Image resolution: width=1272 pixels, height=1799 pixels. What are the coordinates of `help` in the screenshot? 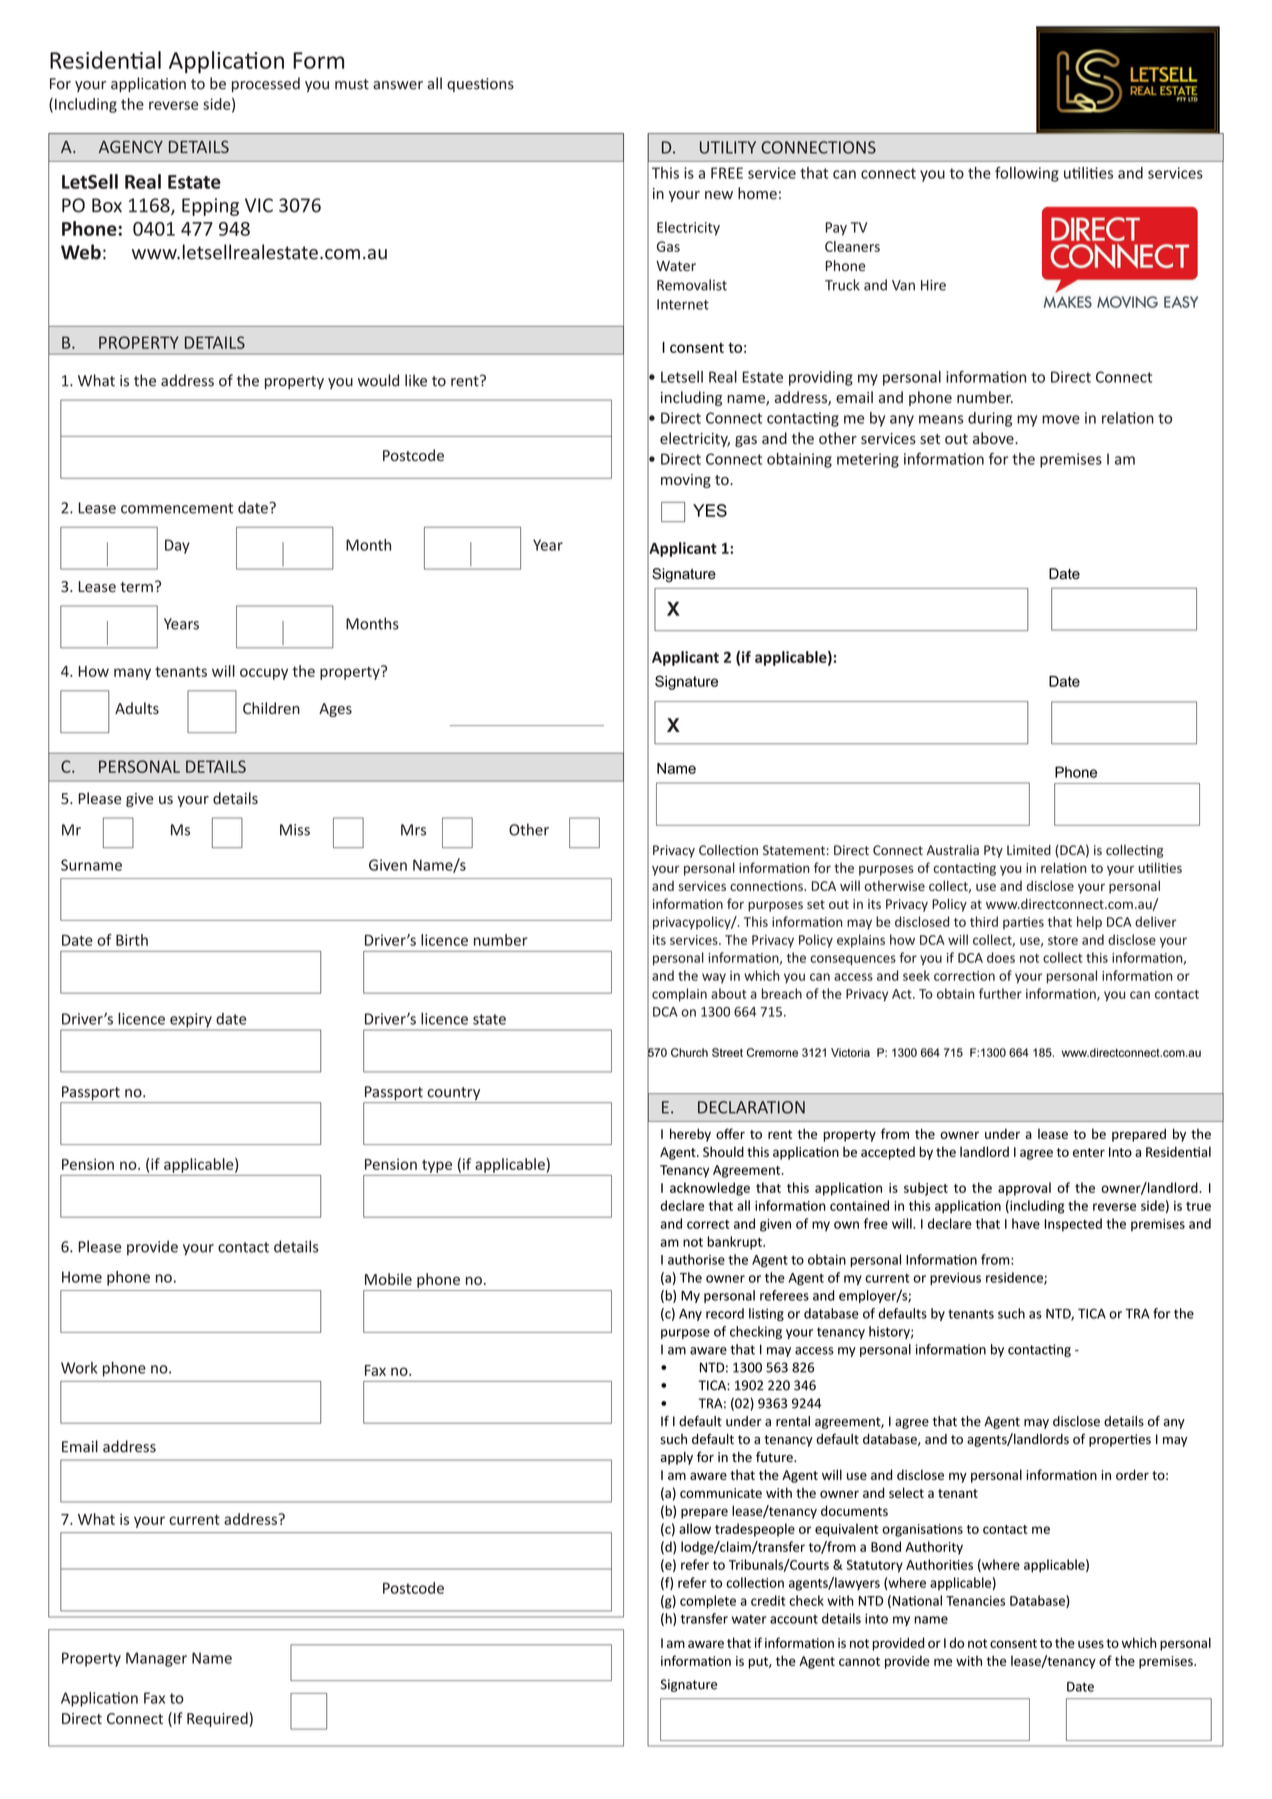 It's located at (1089, 923).
